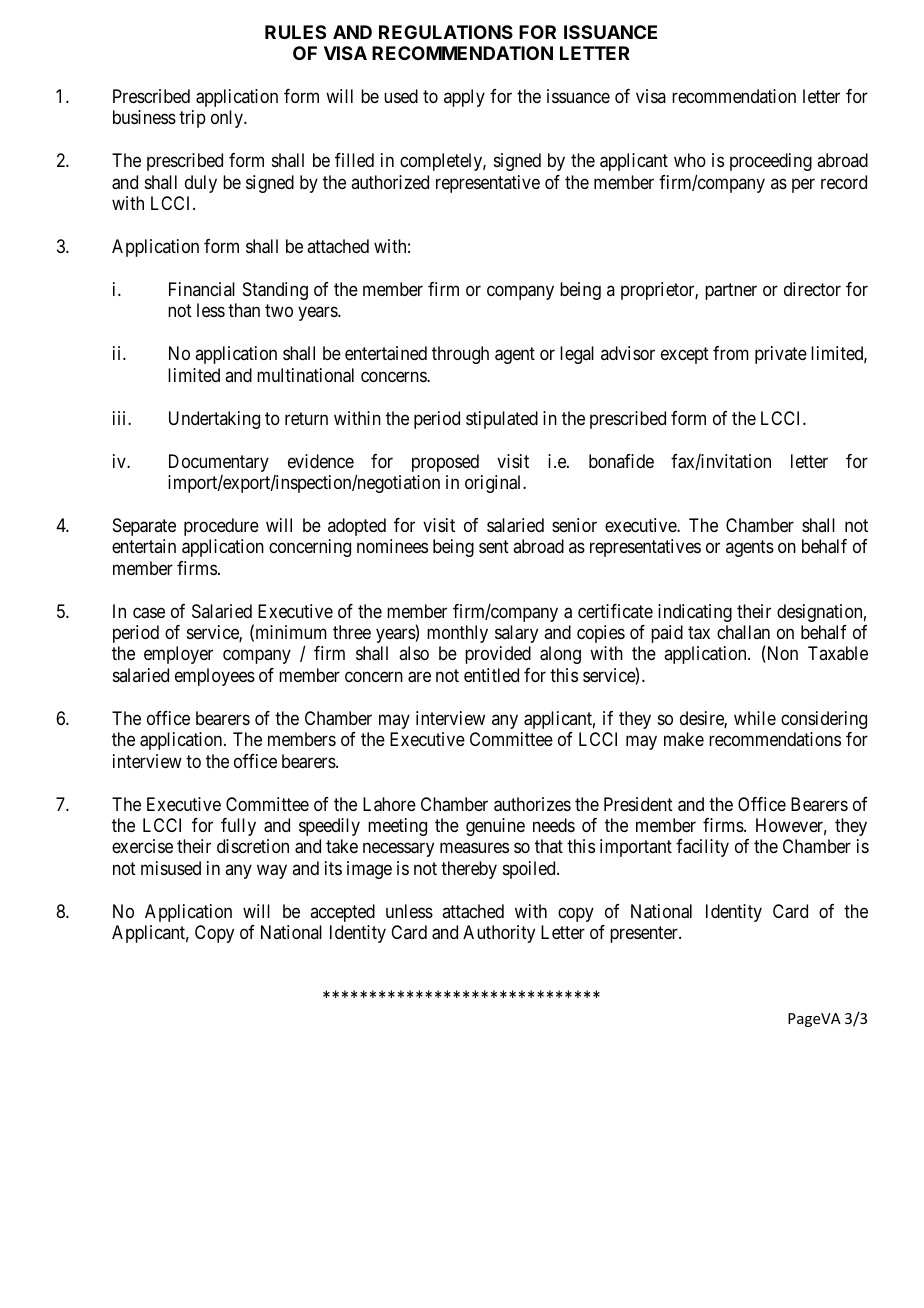 The width and height of the screenshot is (924, 1308). Describe the element at coordinates (192, 119) in the screenshot. I see `trip` at that location.
